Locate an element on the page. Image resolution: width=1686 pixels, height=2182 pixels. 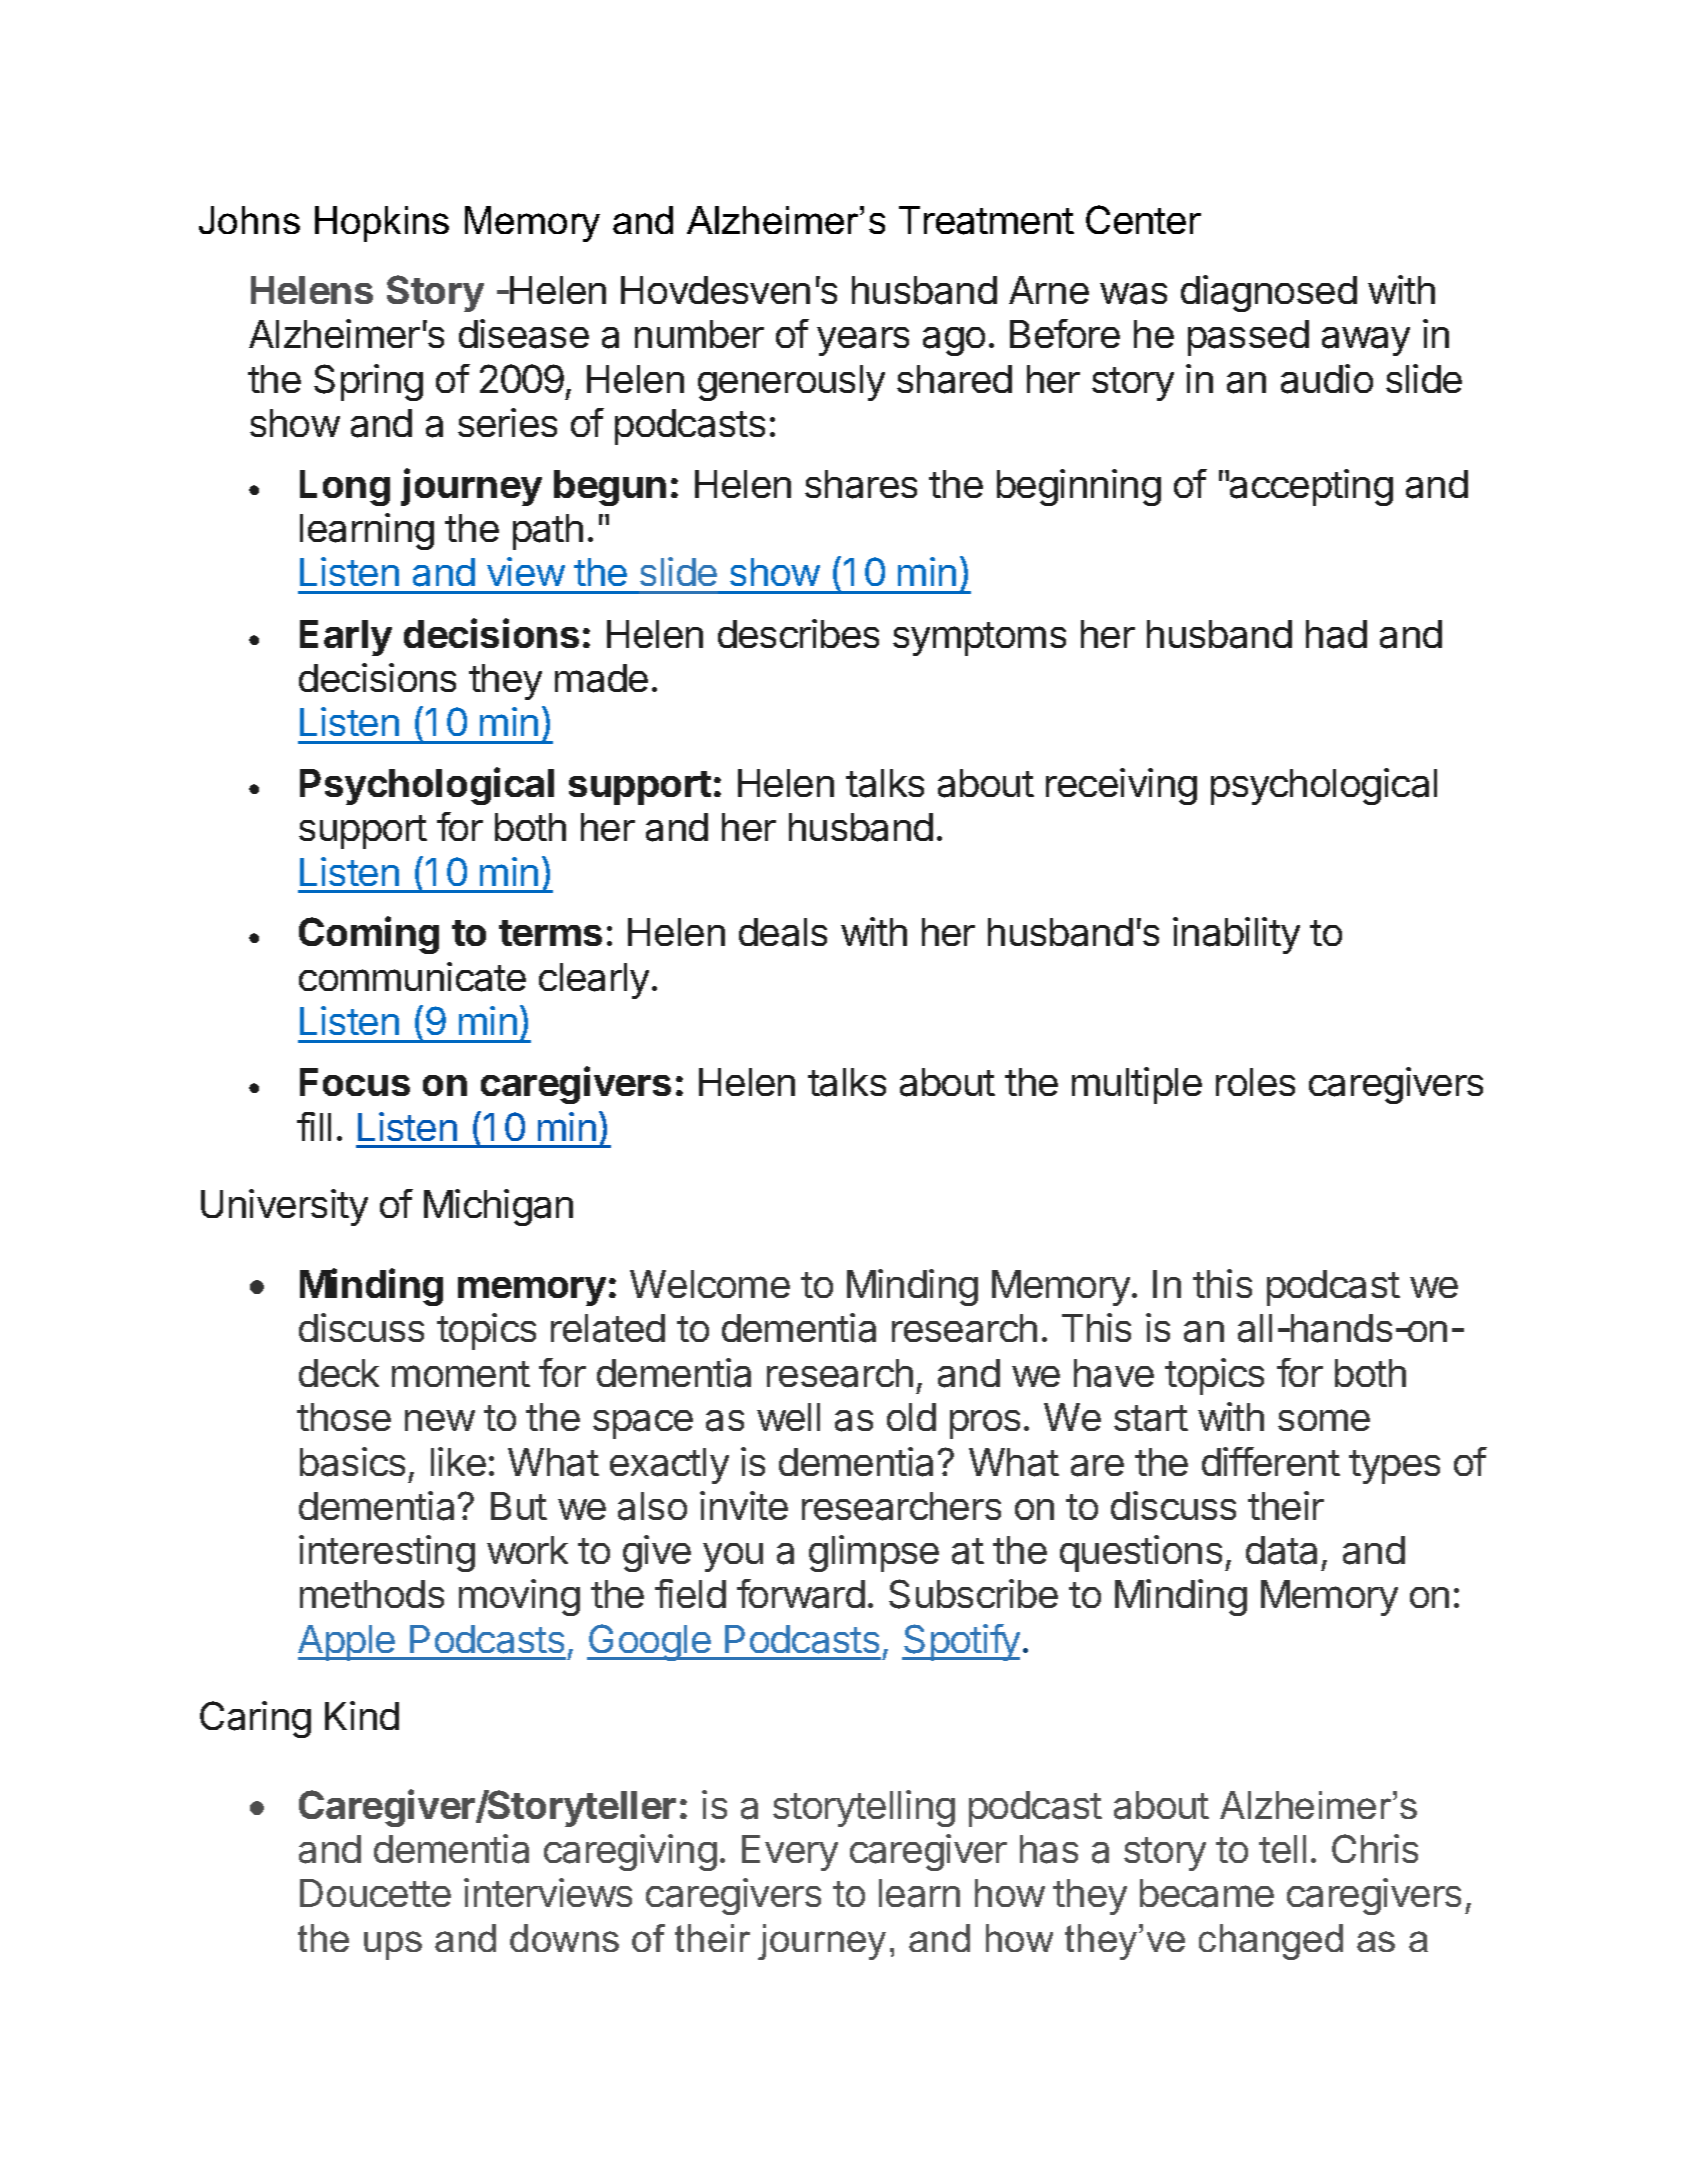
diagnosed is located at coordinates (1269, 293).
